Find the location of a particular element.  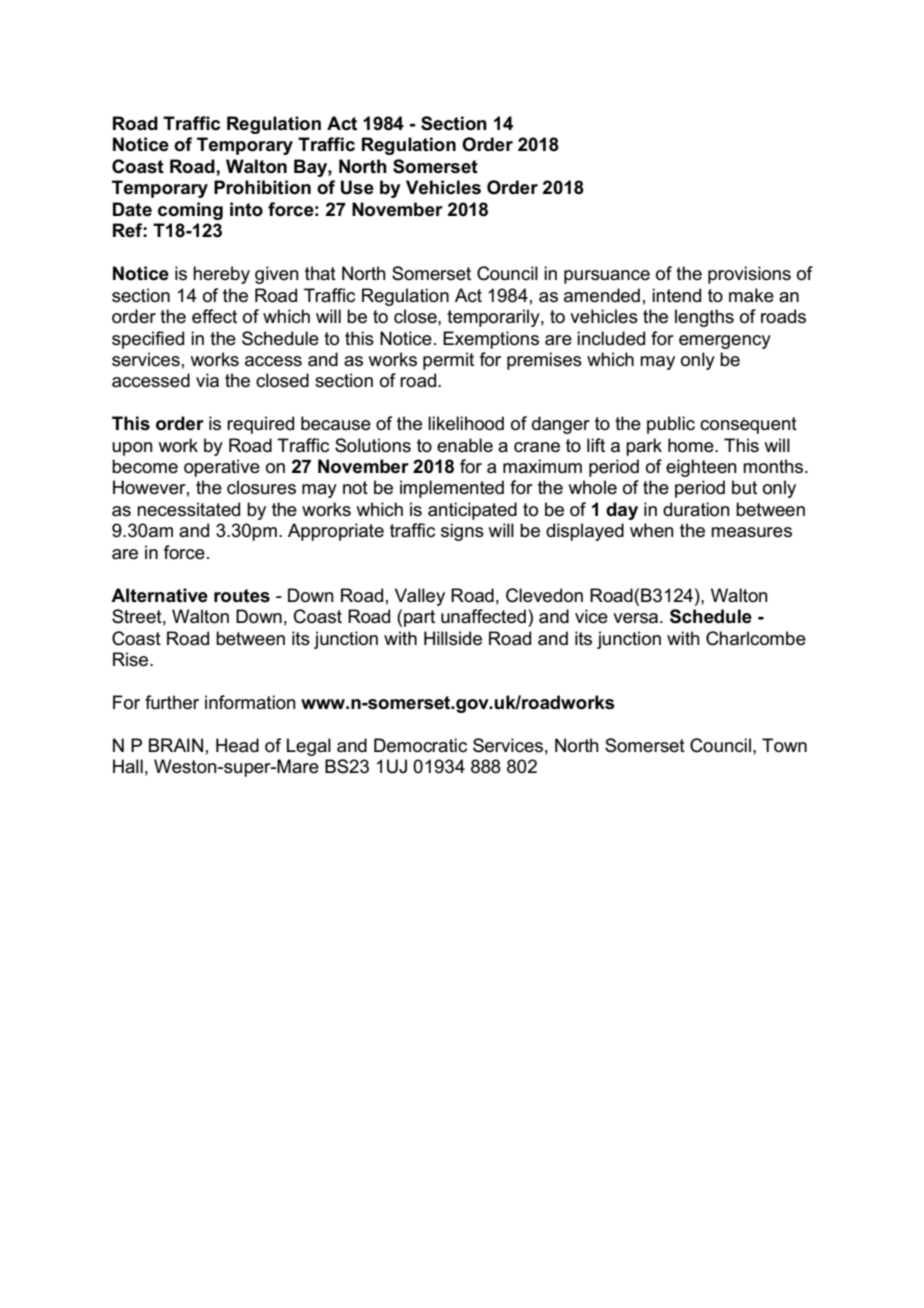

Town is located at coordinates (784, 745).
